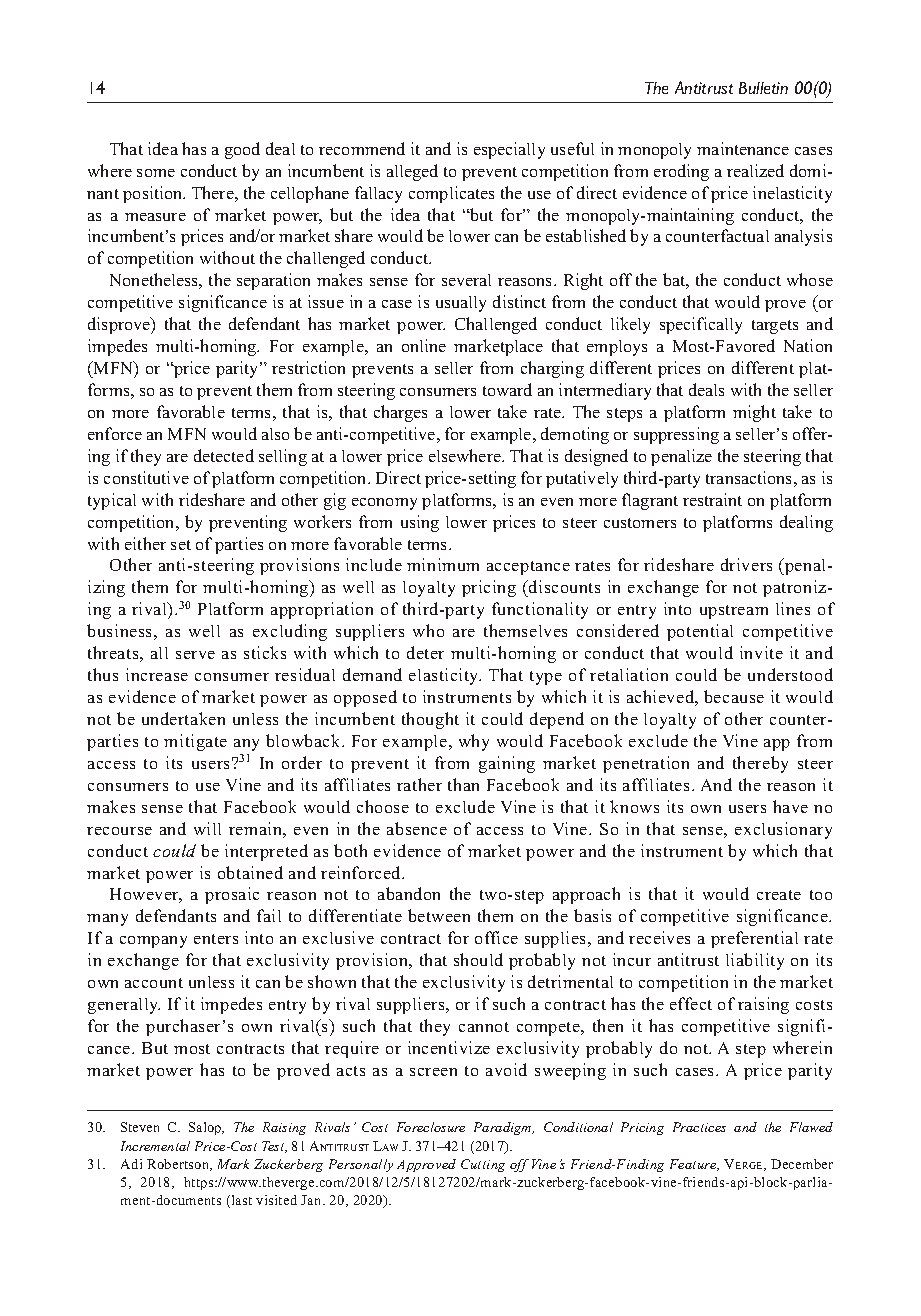  What do you see at coordinates (179, 1165) in the image?
I see `Robertson` at bounding box center [179, 1165].
